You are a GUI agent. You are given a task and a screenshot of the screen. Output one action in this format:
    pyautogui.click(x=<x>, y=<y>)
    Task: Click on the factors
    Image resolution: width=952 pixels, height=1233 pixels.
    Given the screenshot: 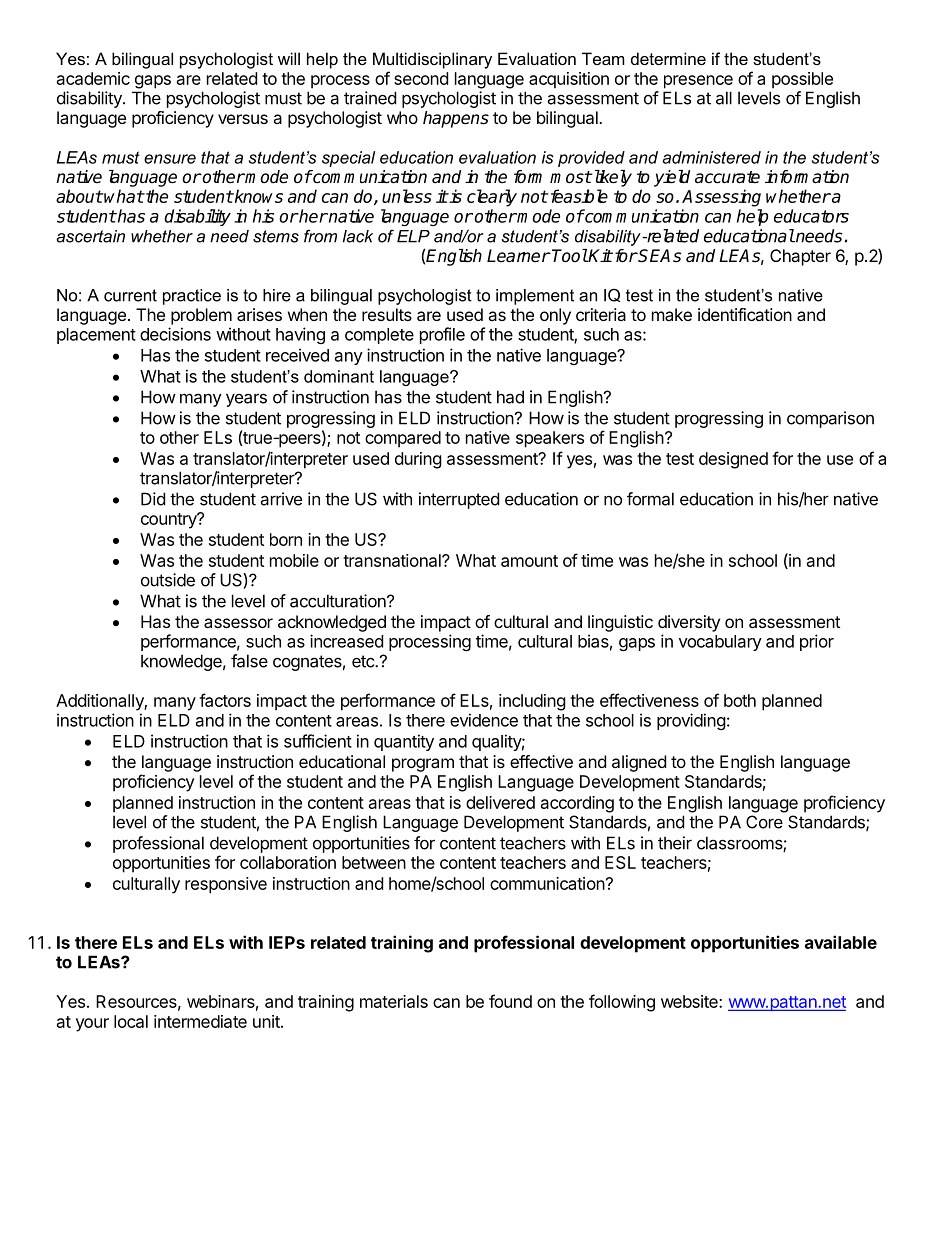 What is the action you would take?
    pyautogui.click(x=225, y=700)
